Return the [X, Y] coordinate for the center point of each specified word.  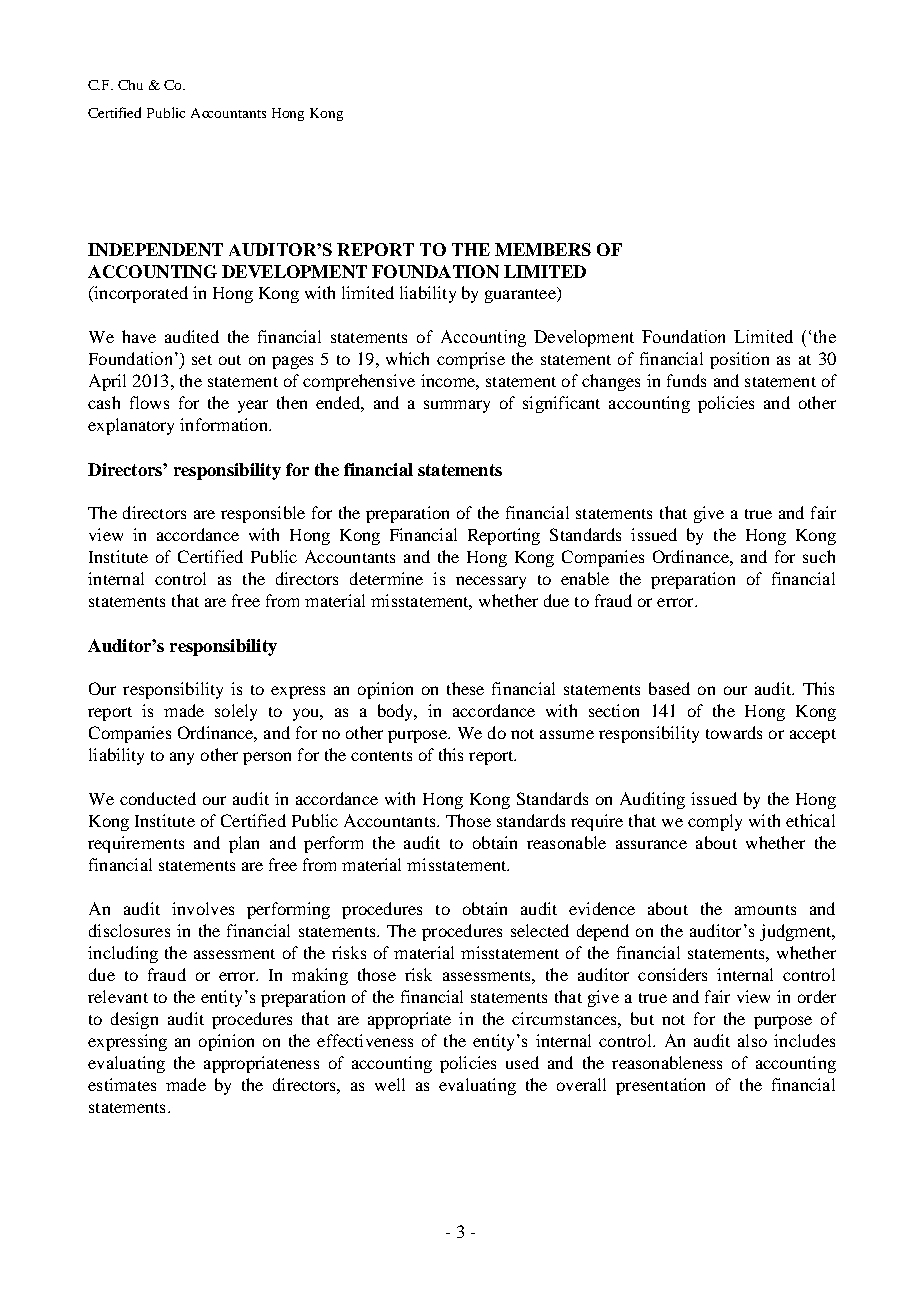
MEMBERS [543, 249]
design [134, 1020]
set [202, 360]
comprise [471, 360]
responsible [263, 514]
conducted [158, 798]
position [739, 360]
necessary [491, 582]
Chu [130, 85]
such [819, 556]
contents [381, 756]
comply [715, 822]
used [522, 1062]
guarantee [521, 295]
